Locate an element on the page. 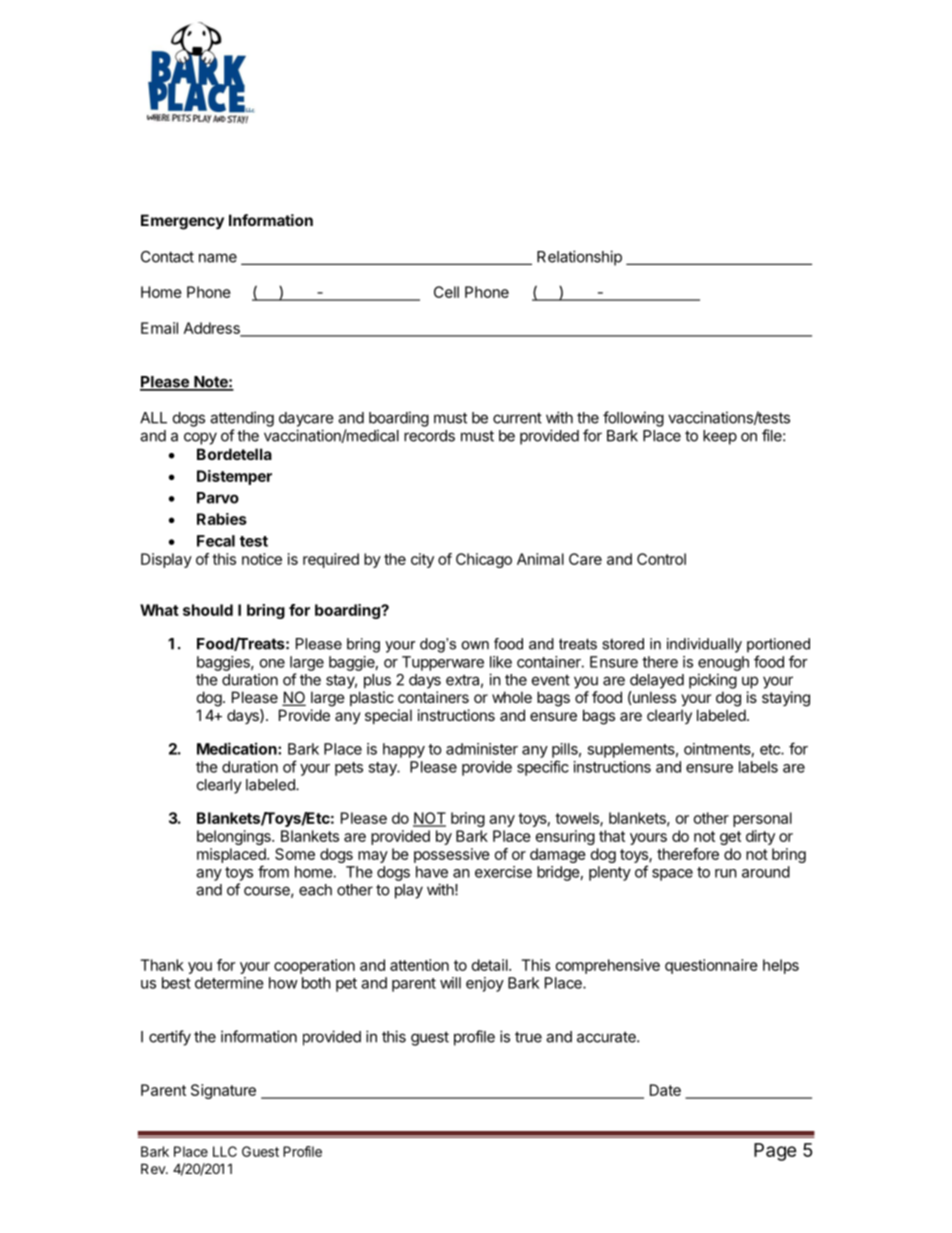  Relationship is located at coordinates (579, 258).
